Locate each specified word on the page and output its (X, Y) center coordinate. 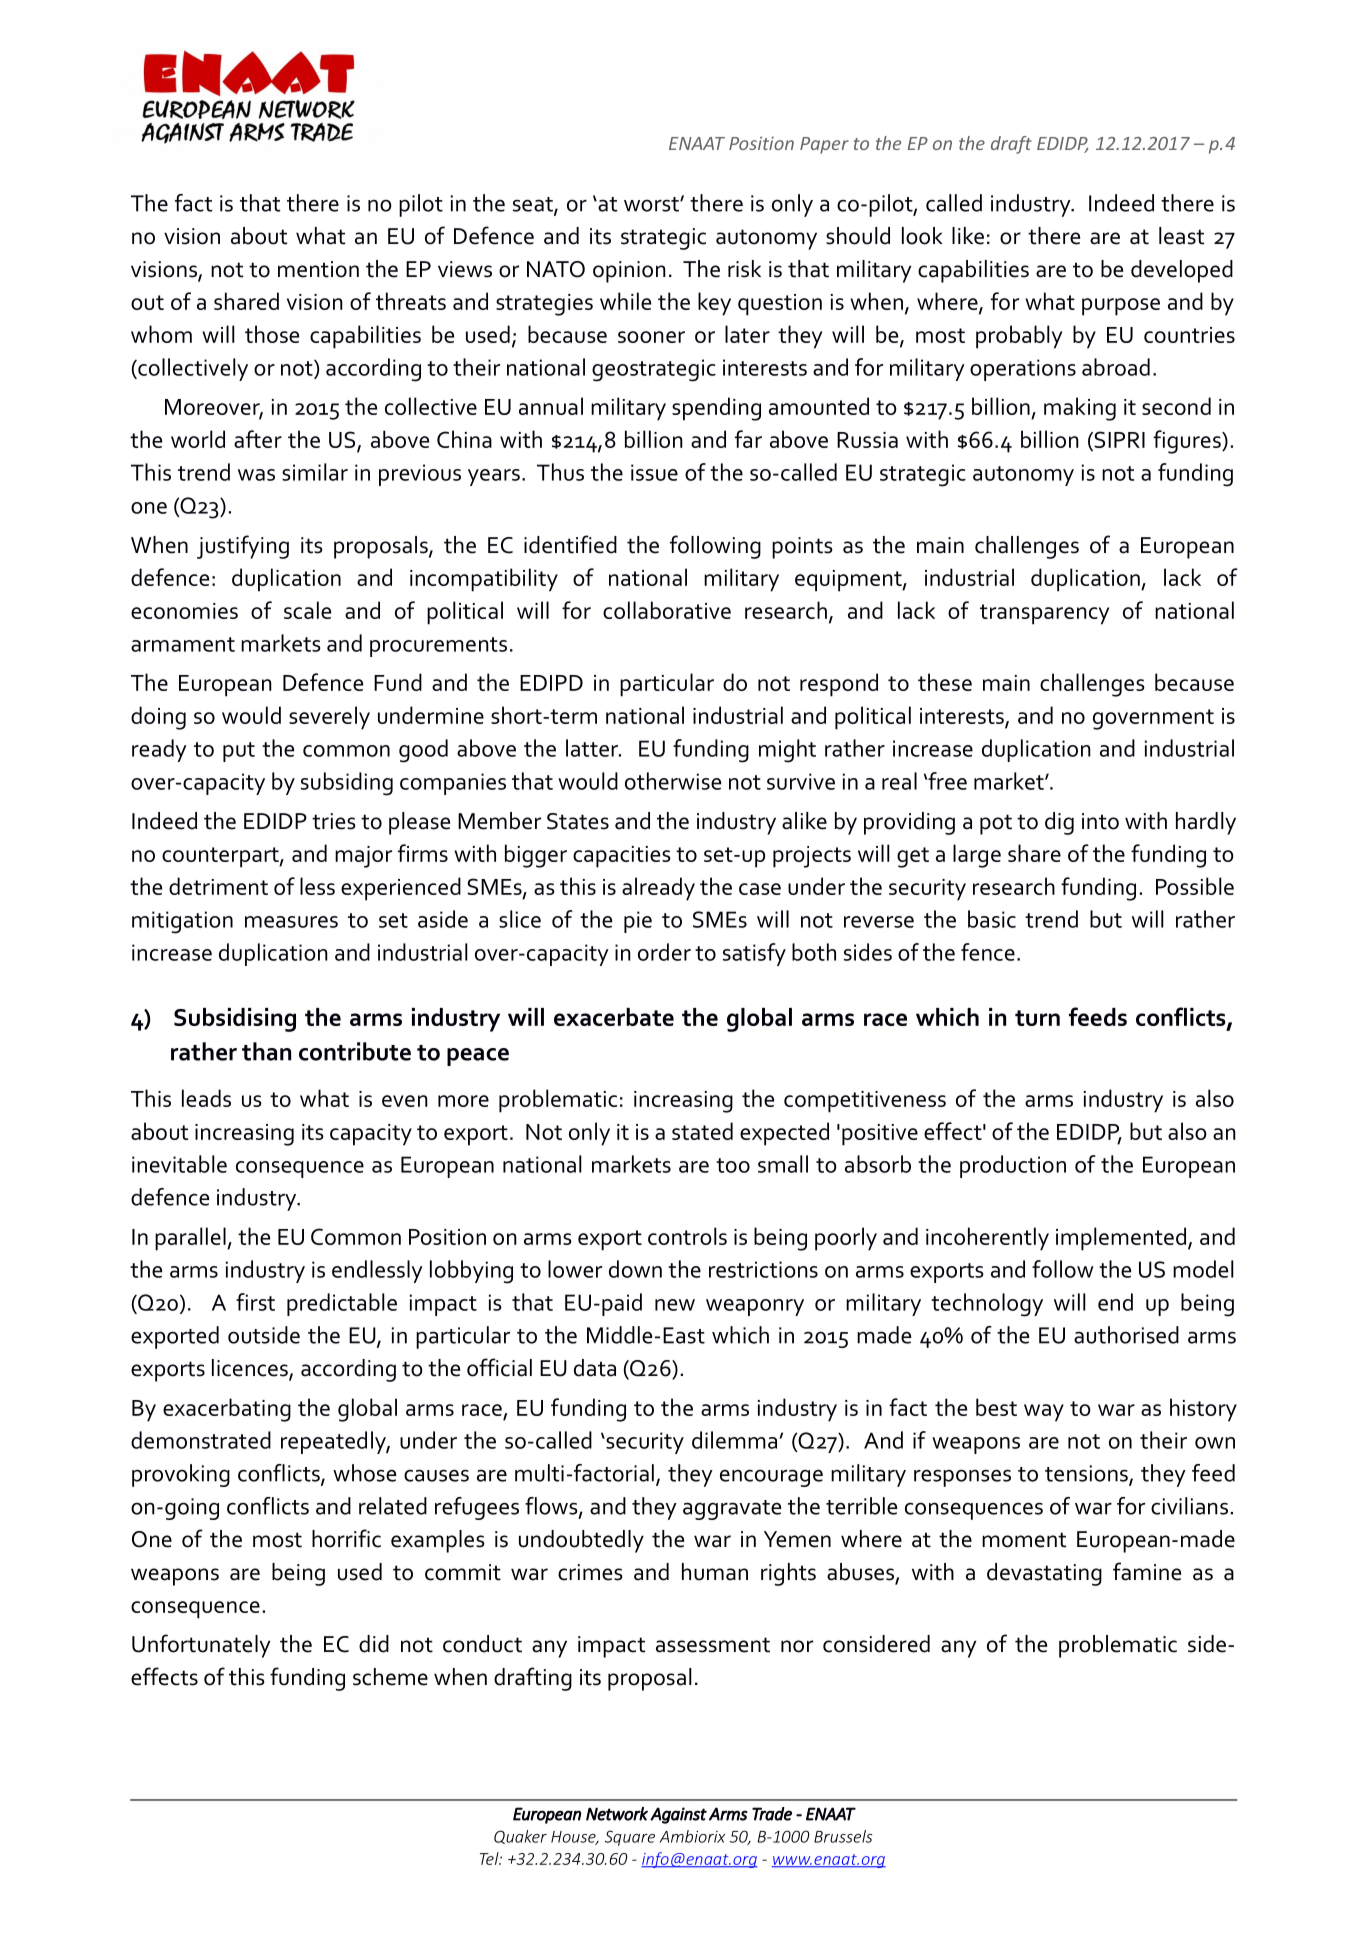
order (664, 952)
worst (652, 204)
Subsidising (235, 1020)
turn (1037, 1018)
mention (318, 269)
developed (1182, 271)
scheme (390, 1677)
